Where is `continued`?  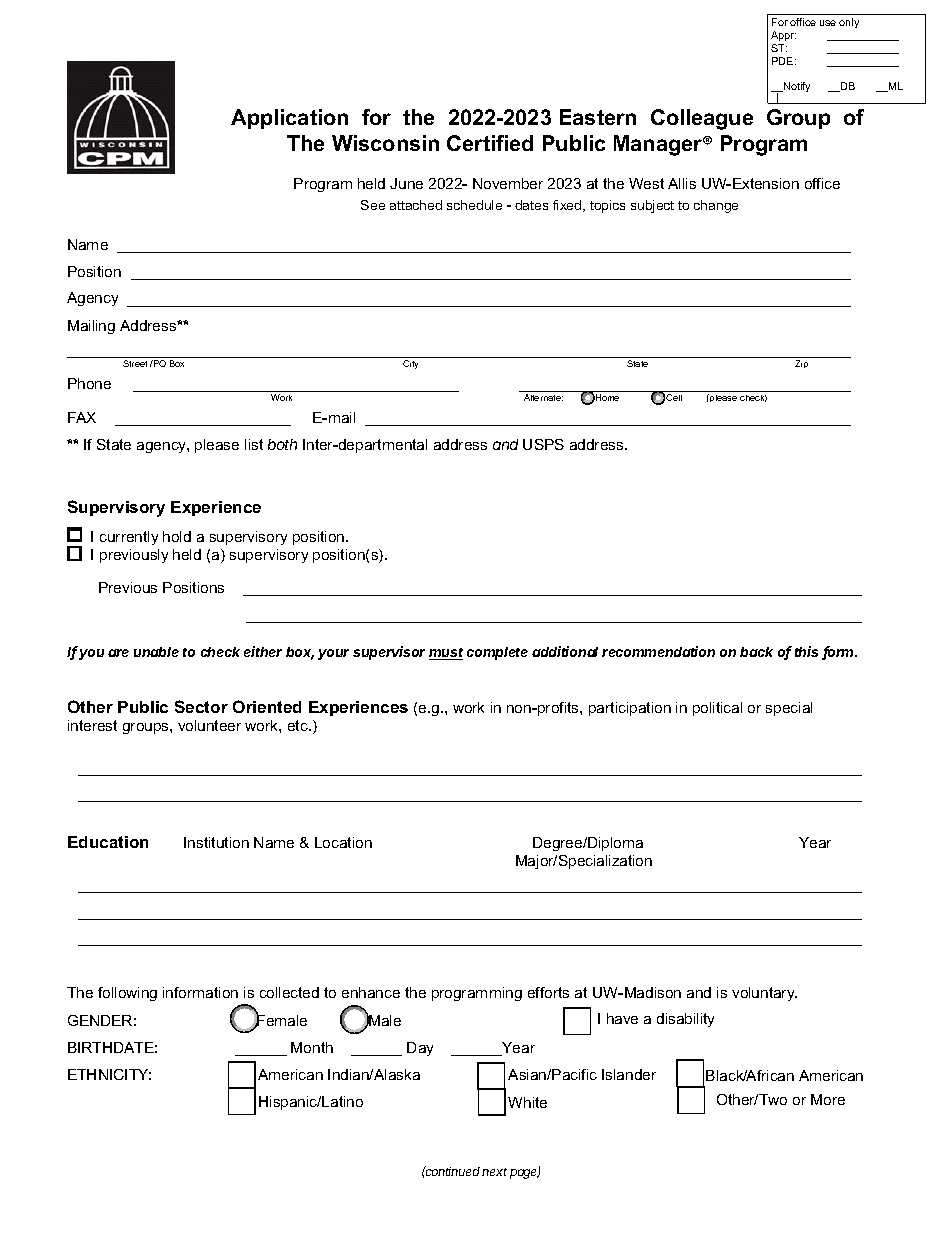 continued is located at coordinates (453, 1171).
